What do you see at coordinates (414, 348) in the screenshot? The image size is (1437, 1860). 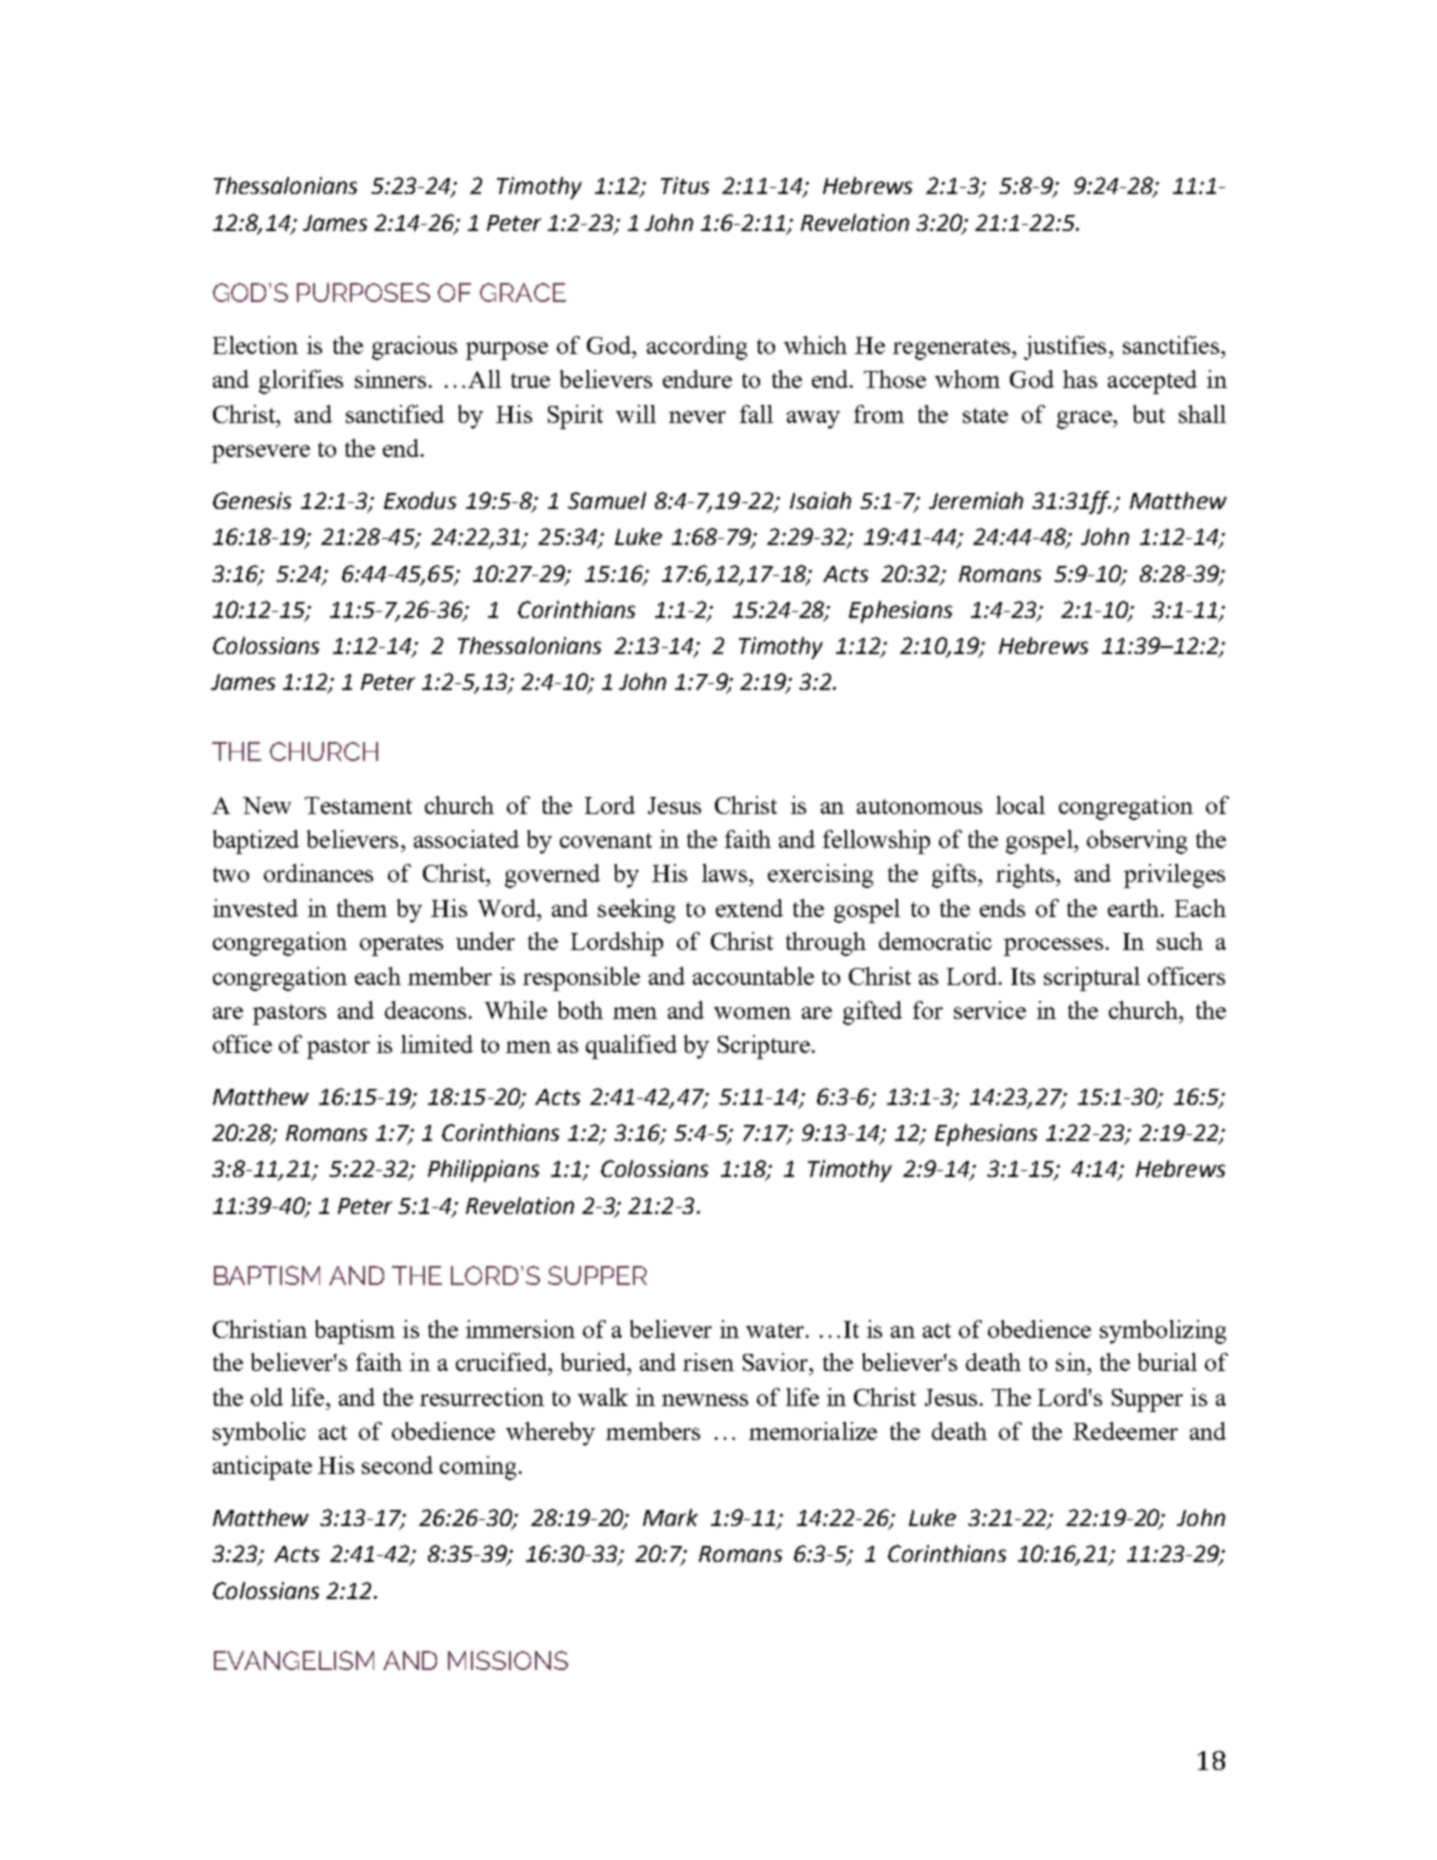 I see `gracious` at bounding box center [414, 348].
